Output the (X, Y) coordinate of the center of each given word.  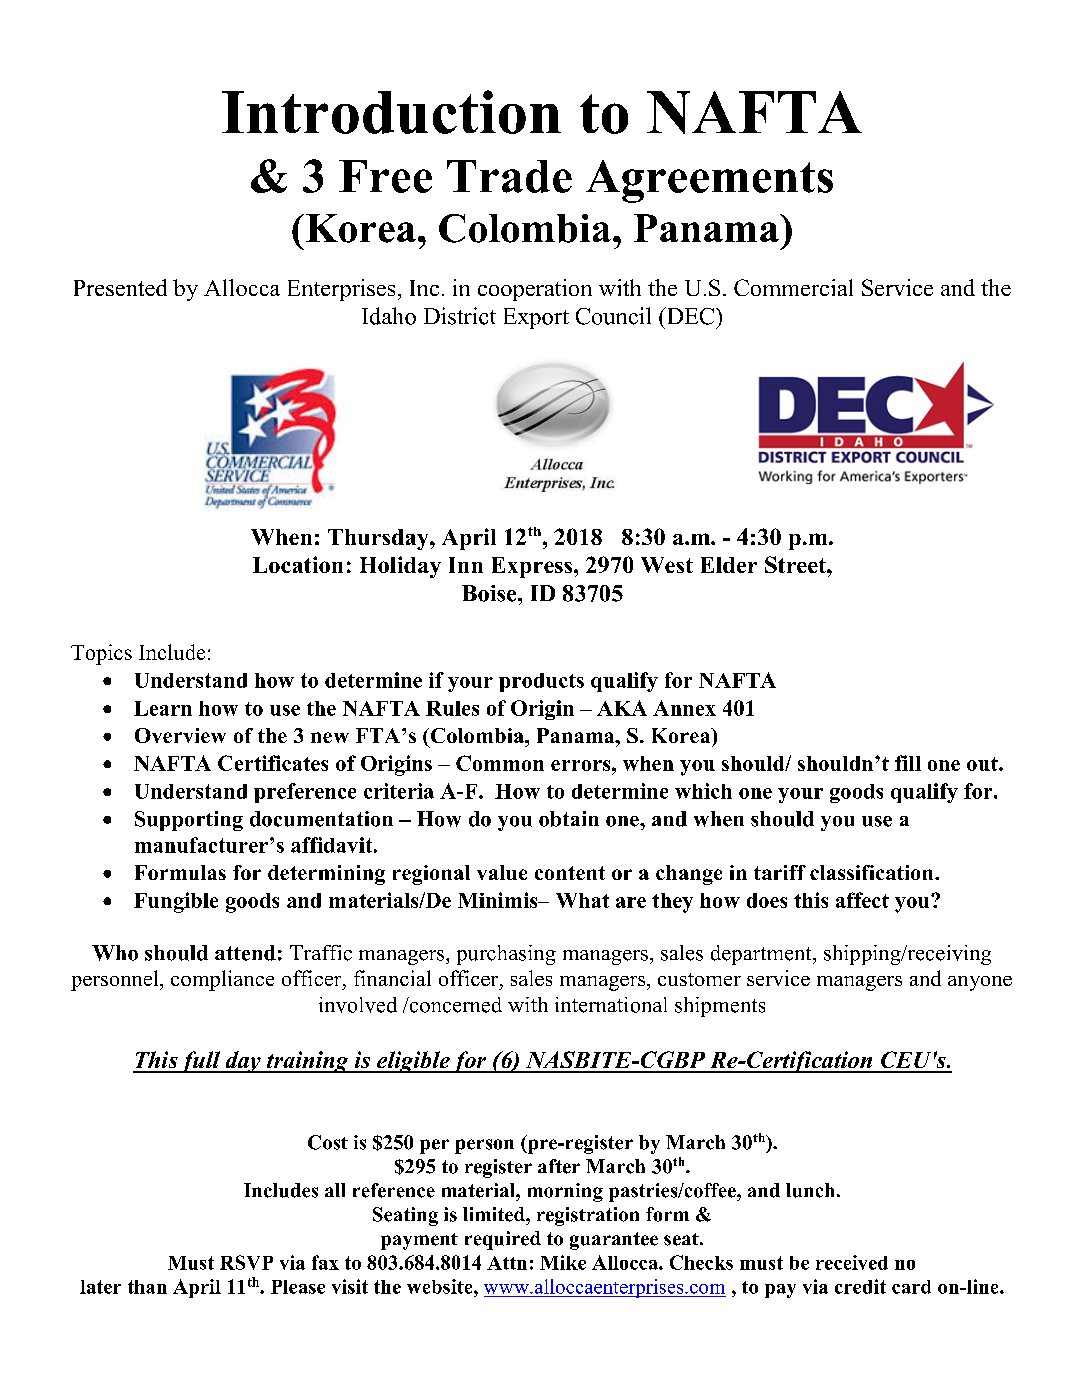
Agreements (709, 181)
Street (796, 564)
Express (533, 567)
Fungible (176, 902)
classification (873, 872)
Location (298, 564)
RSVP (246, 1262)
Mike (563, 1262)
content (570, 873)
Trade (509, 176)
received (852, 1262)
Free (385, 176)
